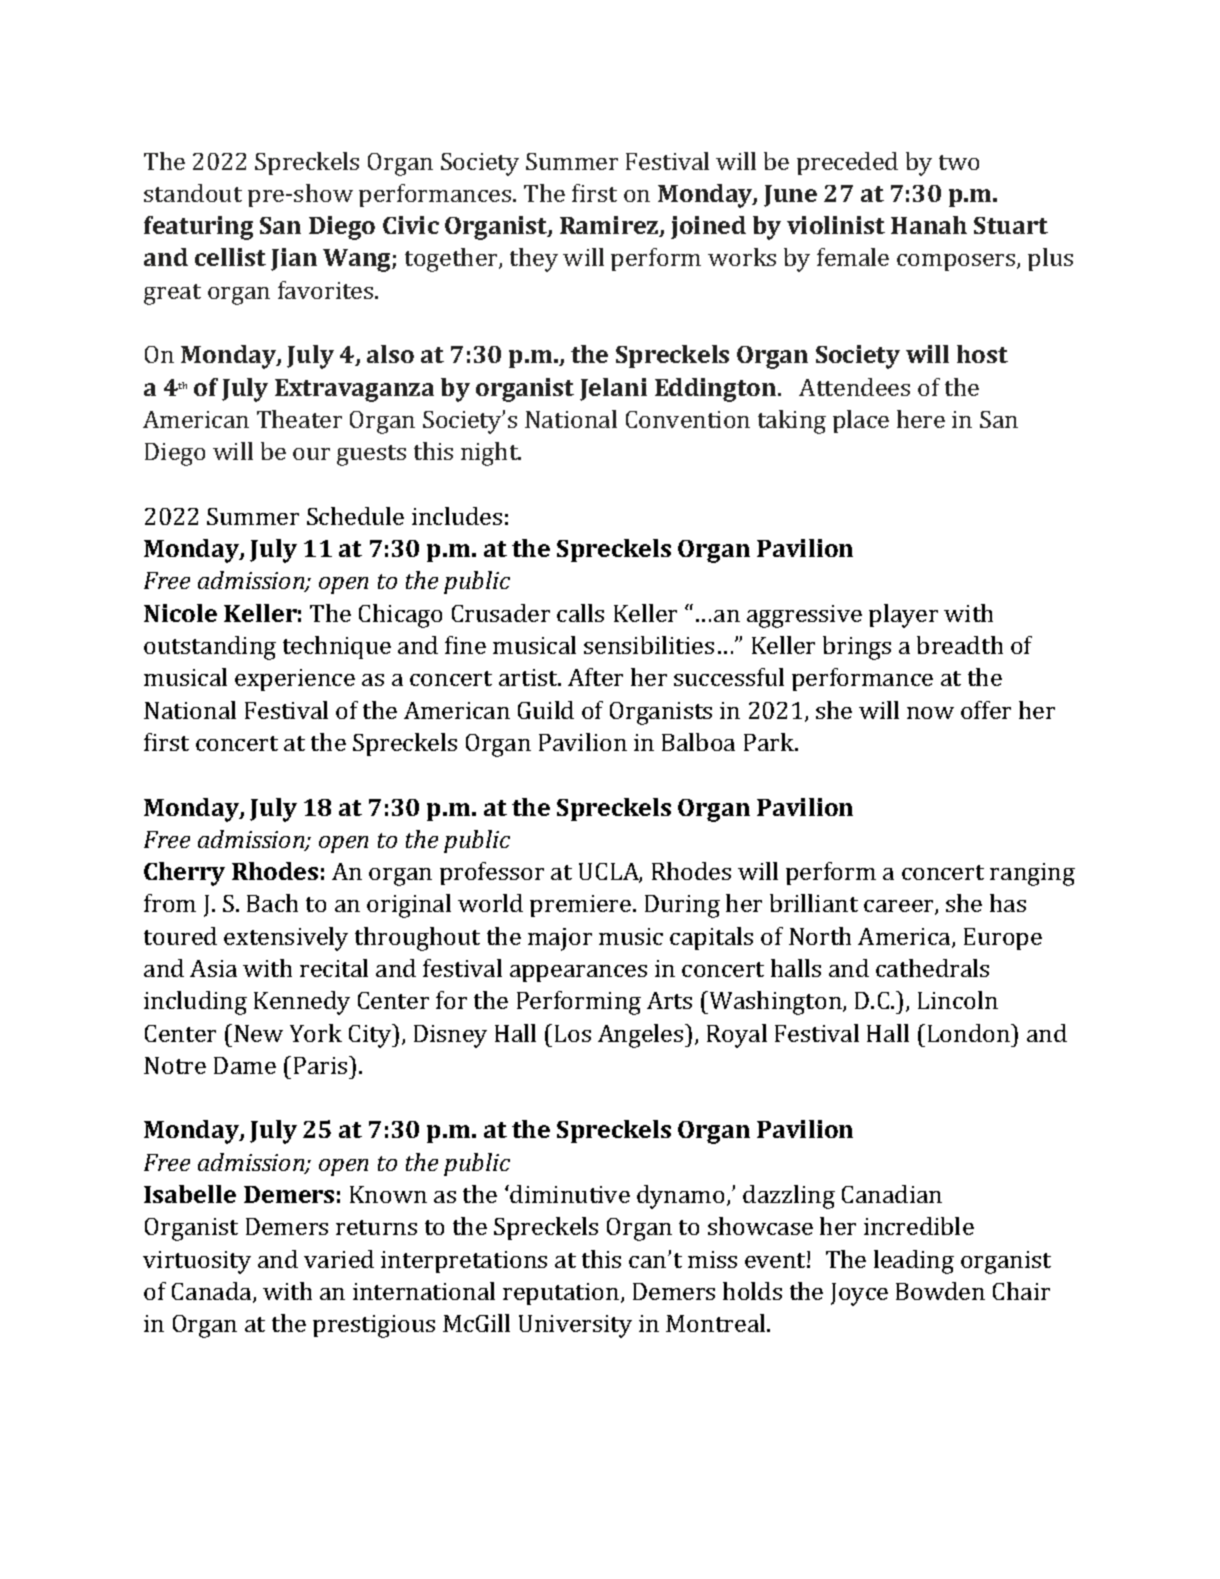 Image resolution: width=1220 pixels, height=1579 pixels. Describe the element at coordinates (610, 226) in the screenshot. I see `Ramirez` at that location.
